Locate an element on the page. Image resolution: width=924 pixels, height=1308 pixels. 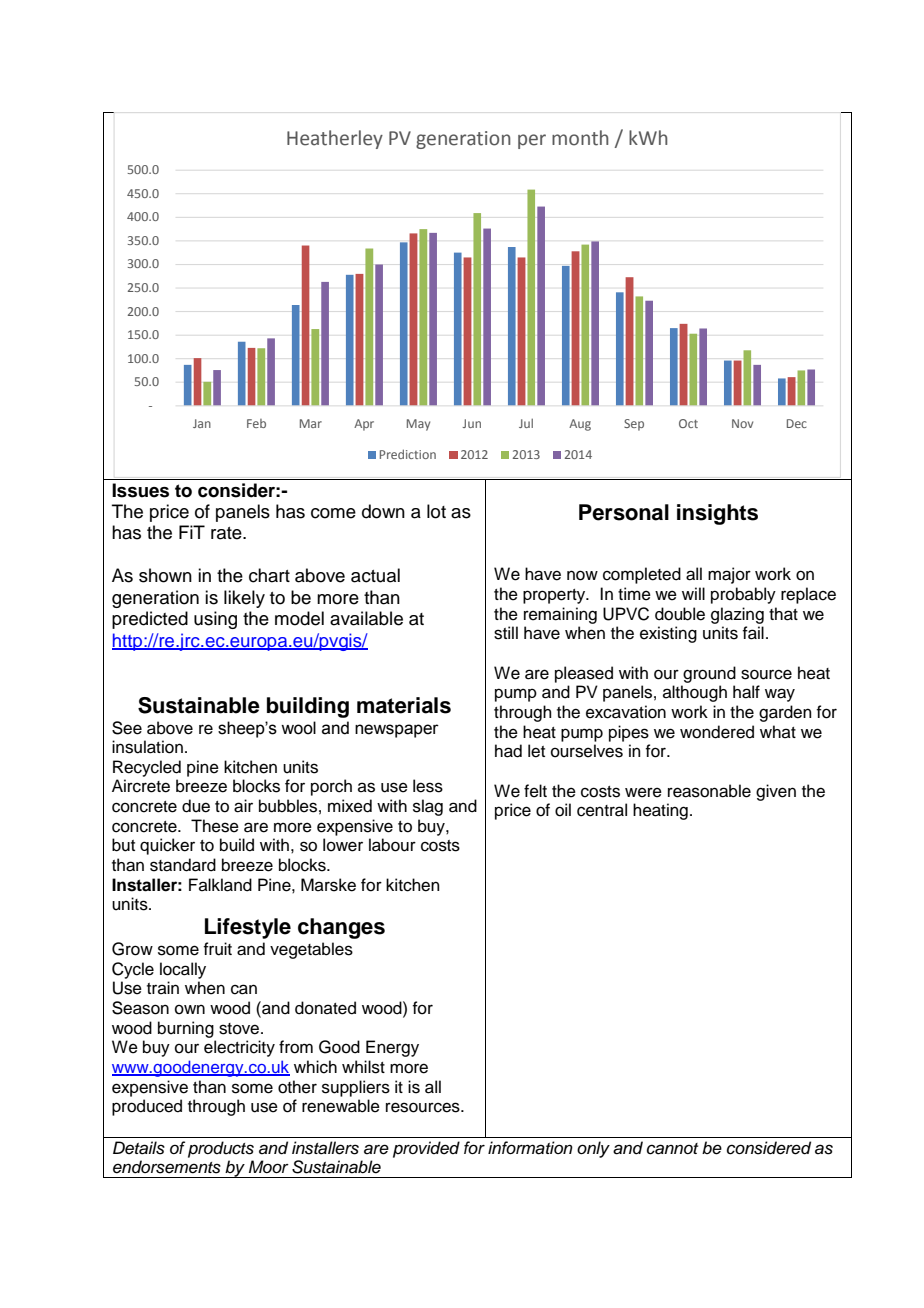
Nov is located at coordinates (742, 423).
